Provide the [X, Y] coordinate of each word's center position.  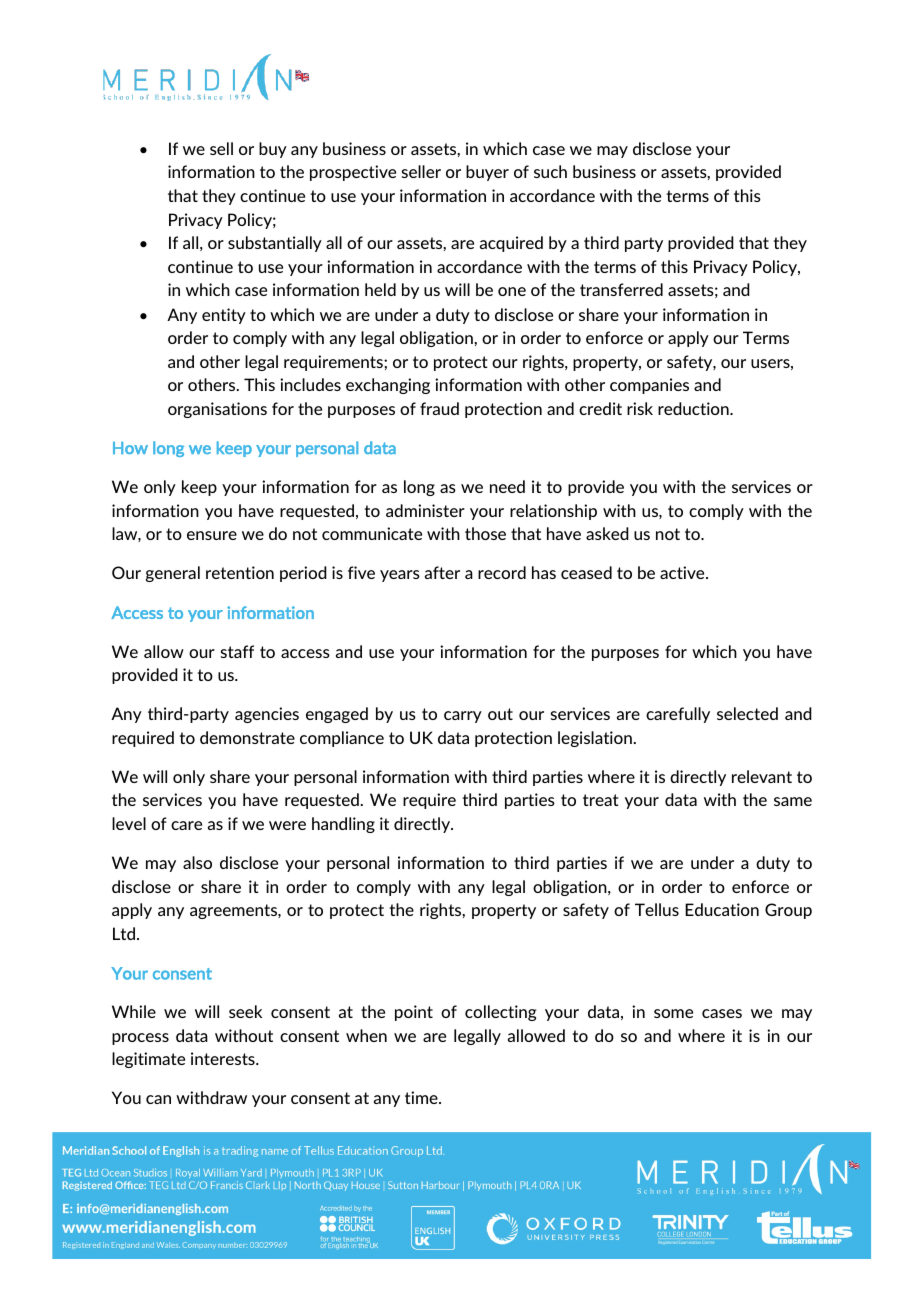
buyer [487, 173]
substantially [275, 244]
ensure [212, 535]
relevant [762, 776]
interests [224, 1058]
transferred [621, 289]
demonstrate [247, 737]
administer [425, 510]
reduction [694, 408]
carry [463, 717]
